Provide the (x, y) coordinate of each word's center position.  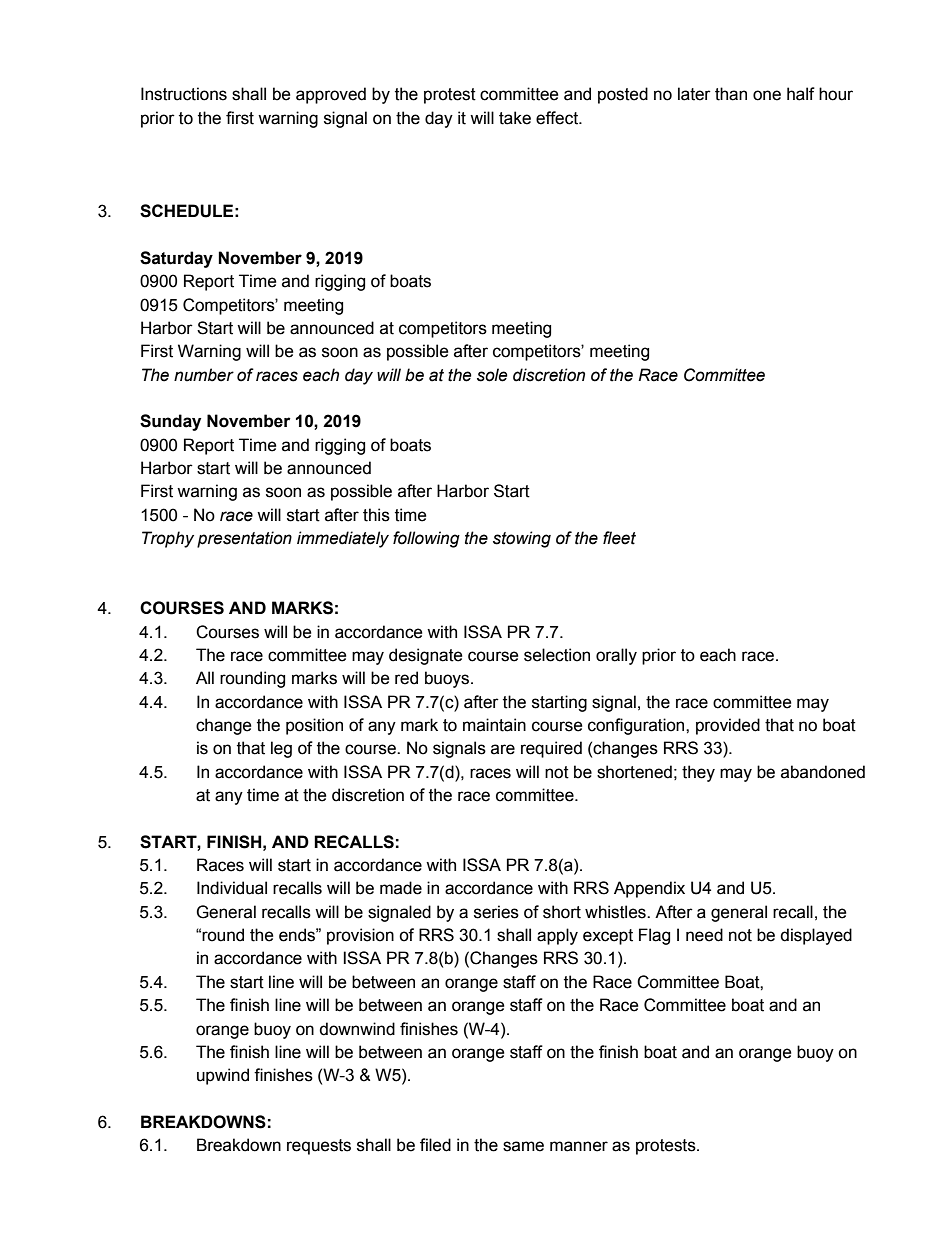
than (731, 94)
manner (579, 1146)
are (503, 749)
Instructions (184, 94)
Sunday (170, 422)
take (515, 118)
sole (492, 375)
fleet (619, 538)
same (523, 1146)
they (698, 773)
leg (281, 749)
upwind (223, 1076)
